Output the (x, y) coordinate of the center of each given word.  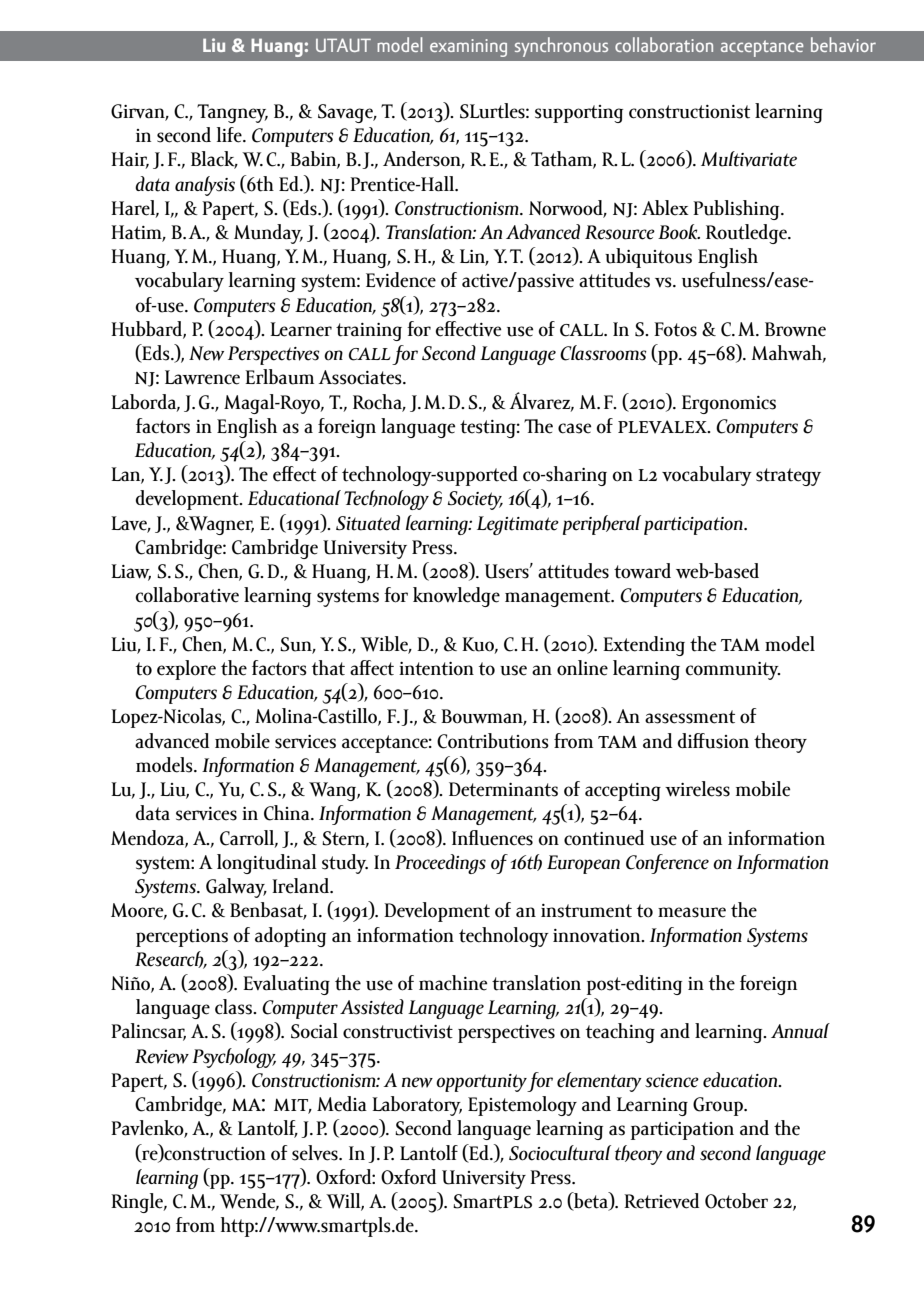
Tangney (232, 113)
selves (316, 1153)
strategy (788, 477)
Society (475, 500)
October (736, 1201)
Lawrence (202, 377)
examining (468, 48)
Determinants (503, 789)
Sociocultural (560, 1153)
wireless (697, 789)
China (288, 813)
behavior (843, 44)
